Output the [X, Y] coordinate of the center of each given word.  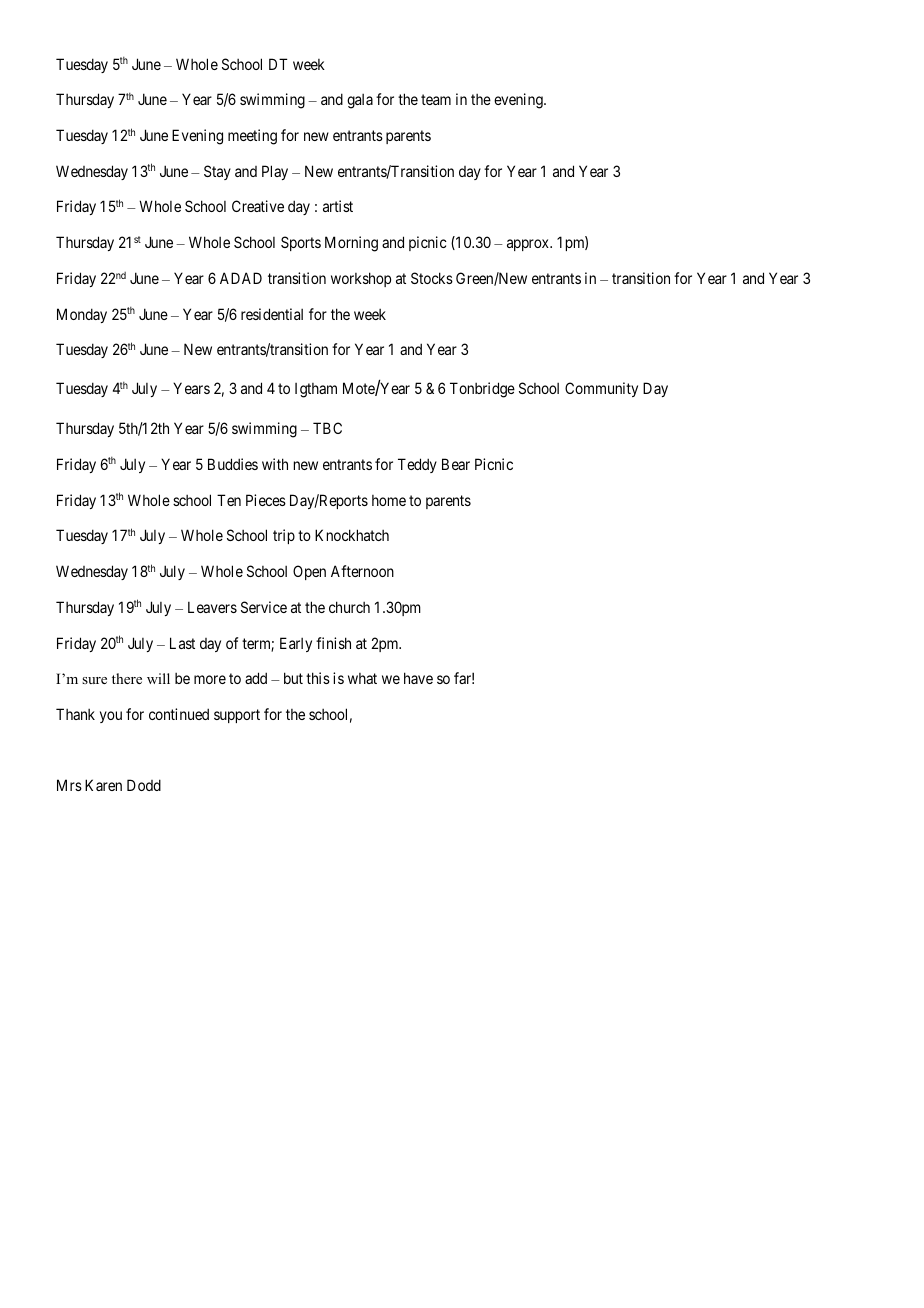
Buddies [233, 464]
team [436, 99]
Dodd [144, 785]
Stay [217, 172]
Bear [456, 464]
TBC [327, 428]
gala [360, 101]
